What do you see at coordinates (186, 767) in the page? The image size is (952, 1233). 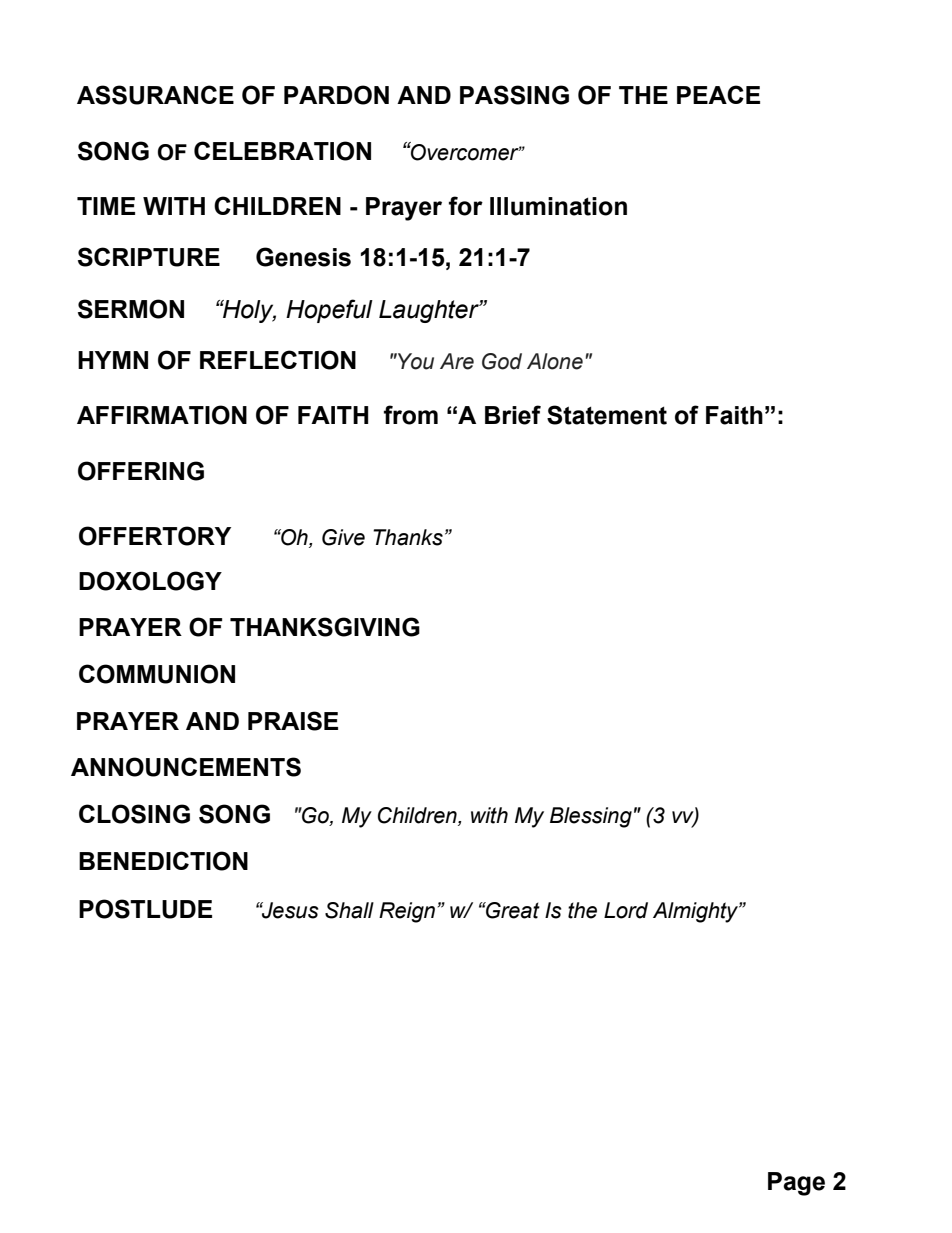 I see `ANNOUNCEMENTS` at bounding box center [186, 767].
